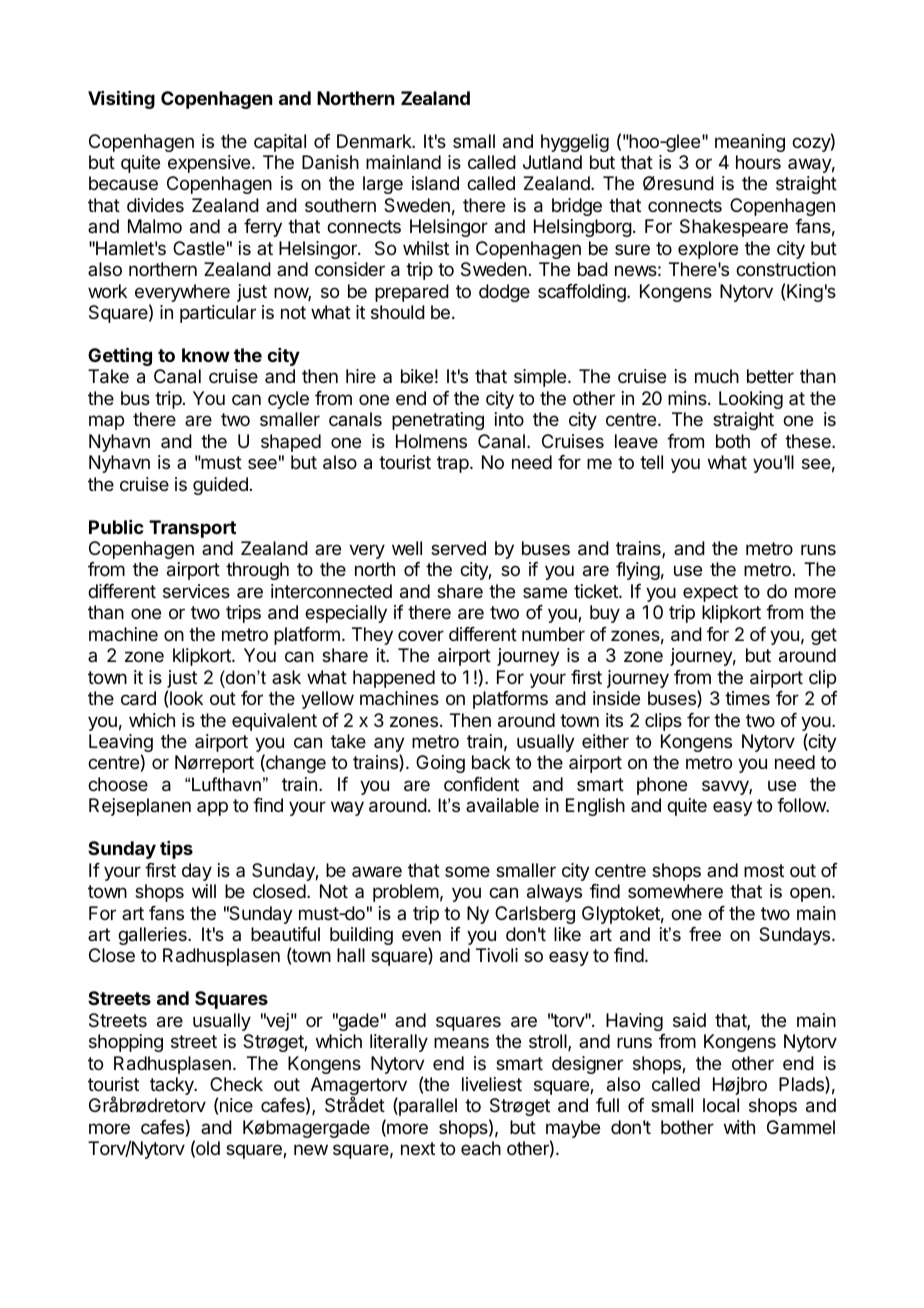 The height and width of the screenshot is (1308, 924). What do you see at coordinates (717, 376) in the screenshot?
I see `much` at bounding box center [717, 376].
